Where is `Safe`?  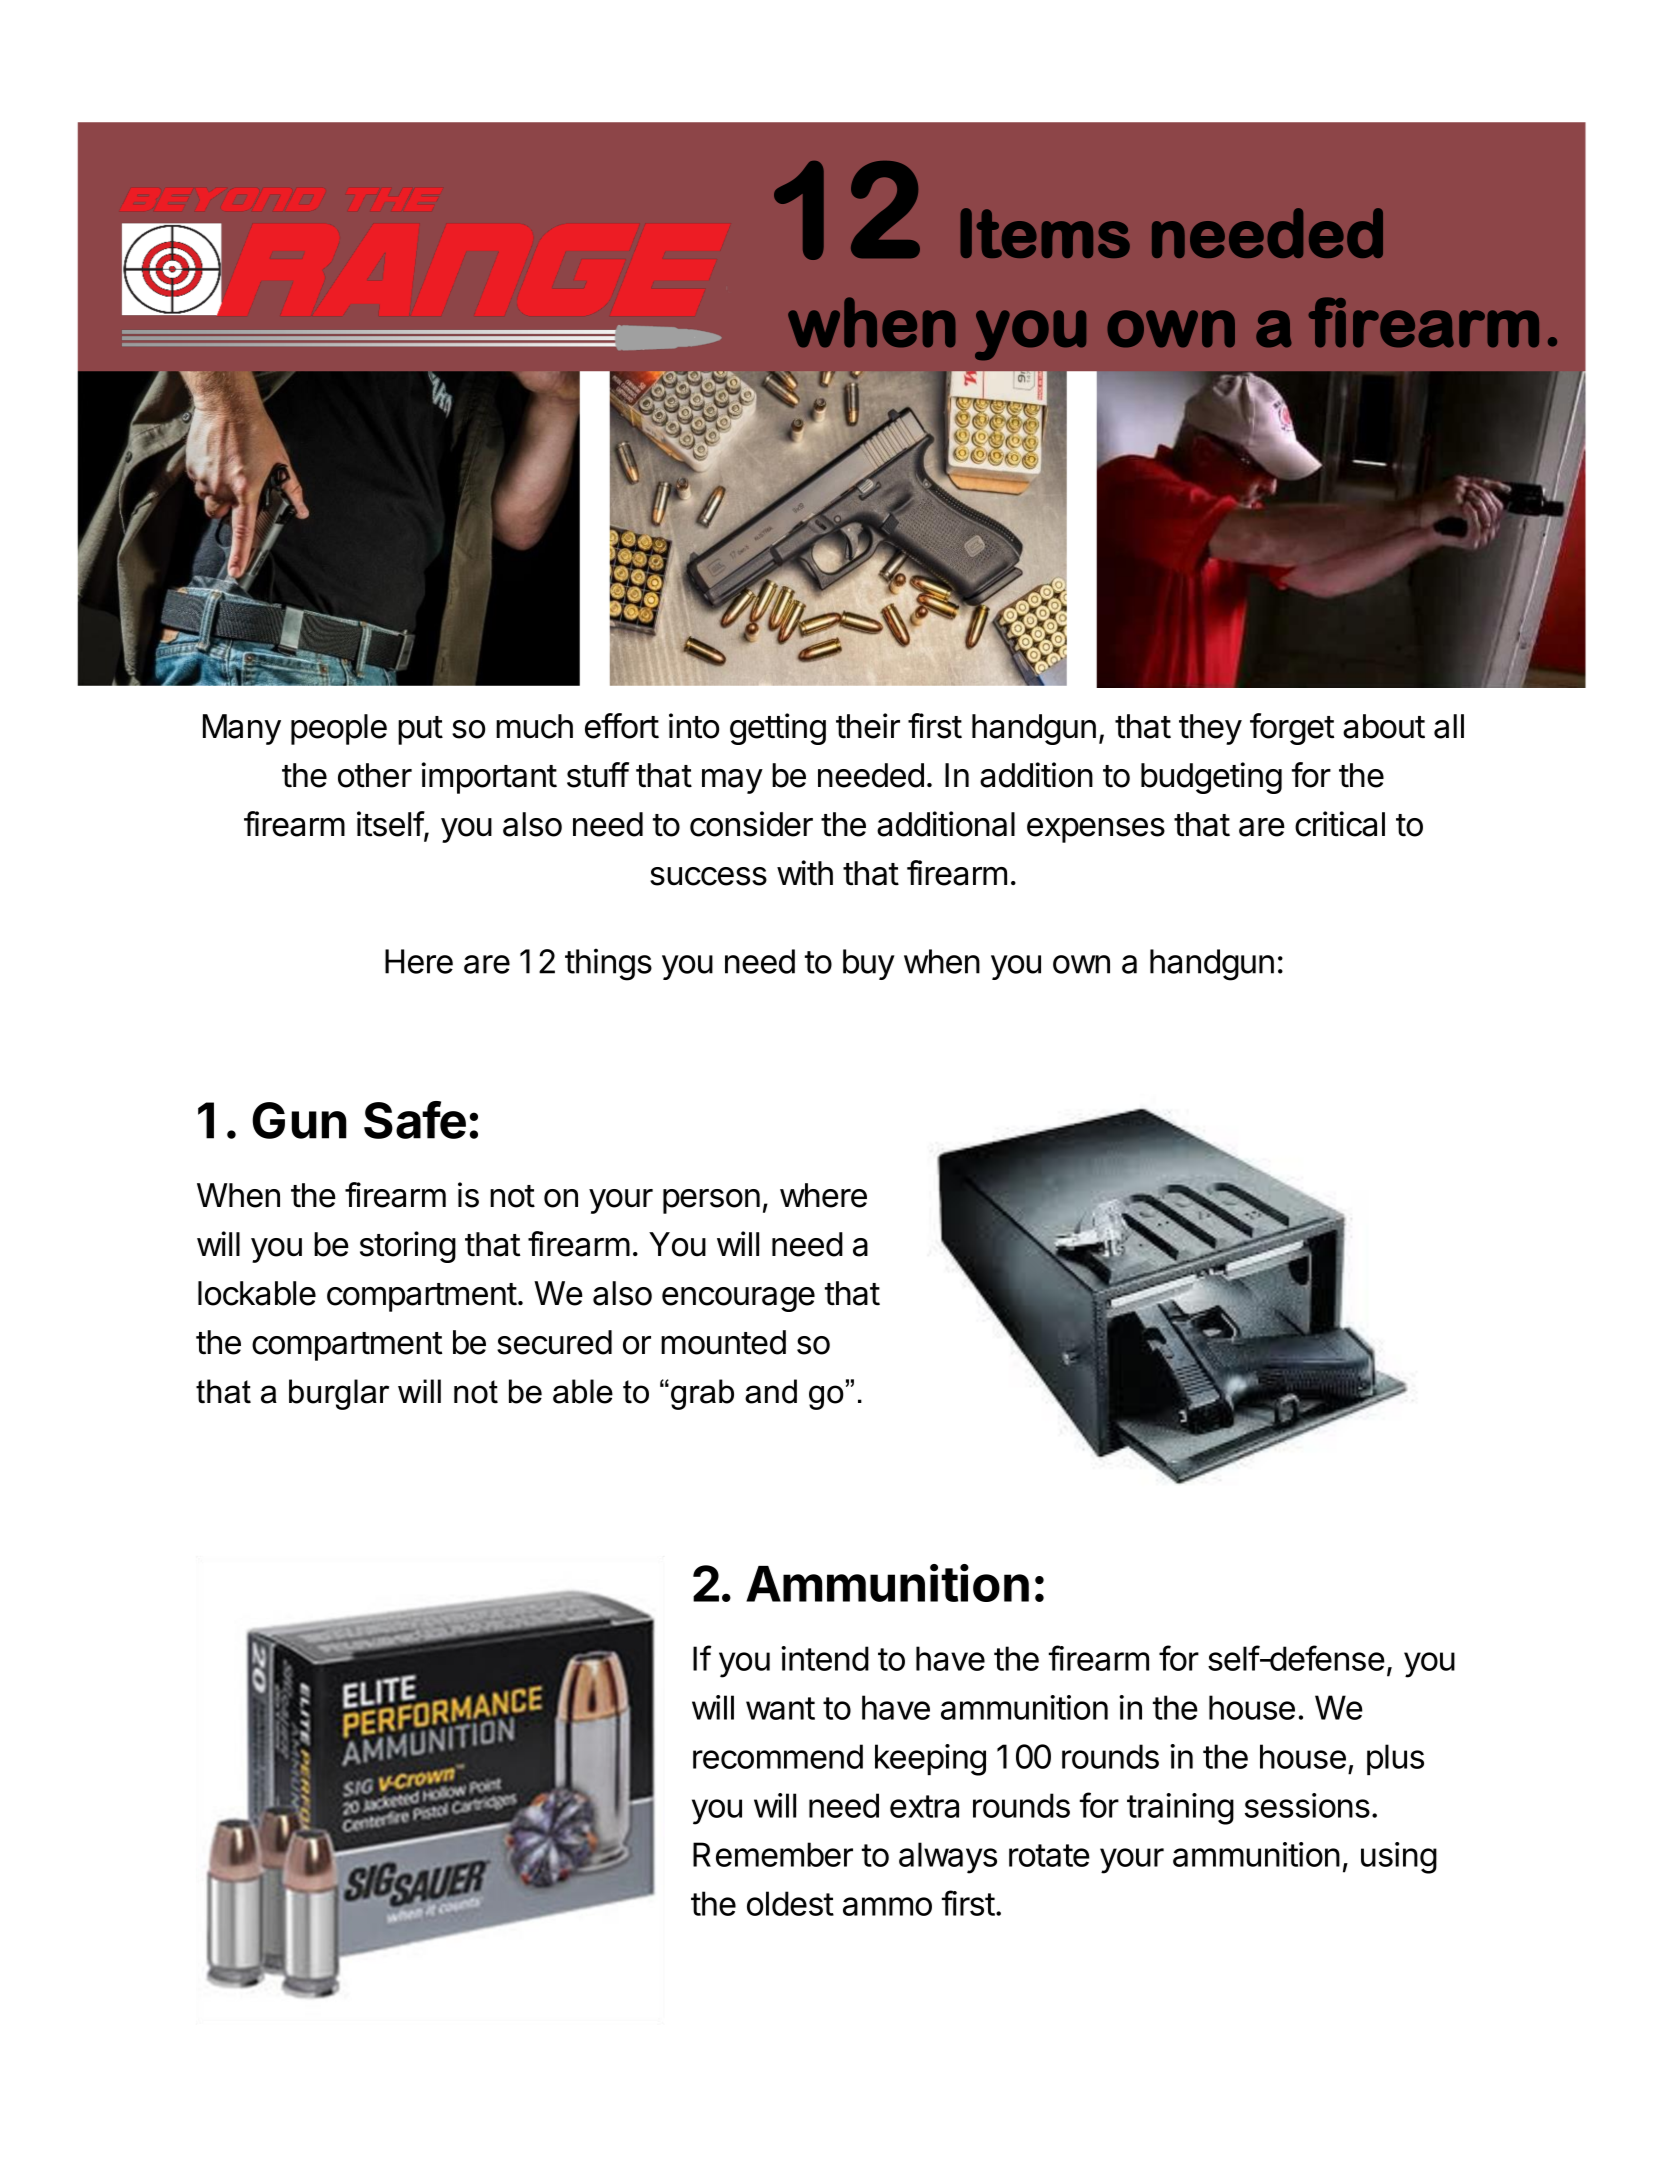
Safe is located at coordinates (415, 1120).
